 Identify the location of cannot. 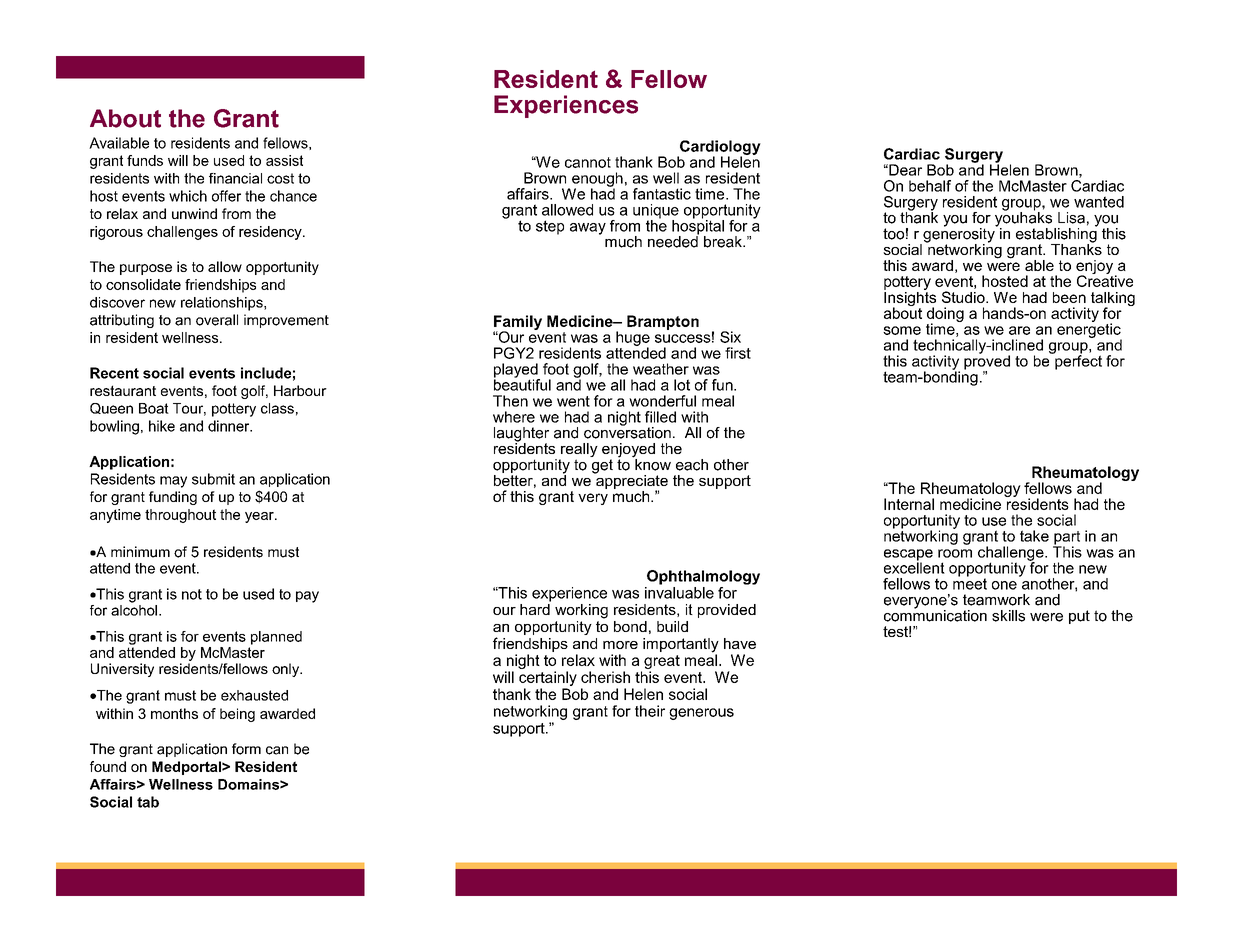
(588, 162).
